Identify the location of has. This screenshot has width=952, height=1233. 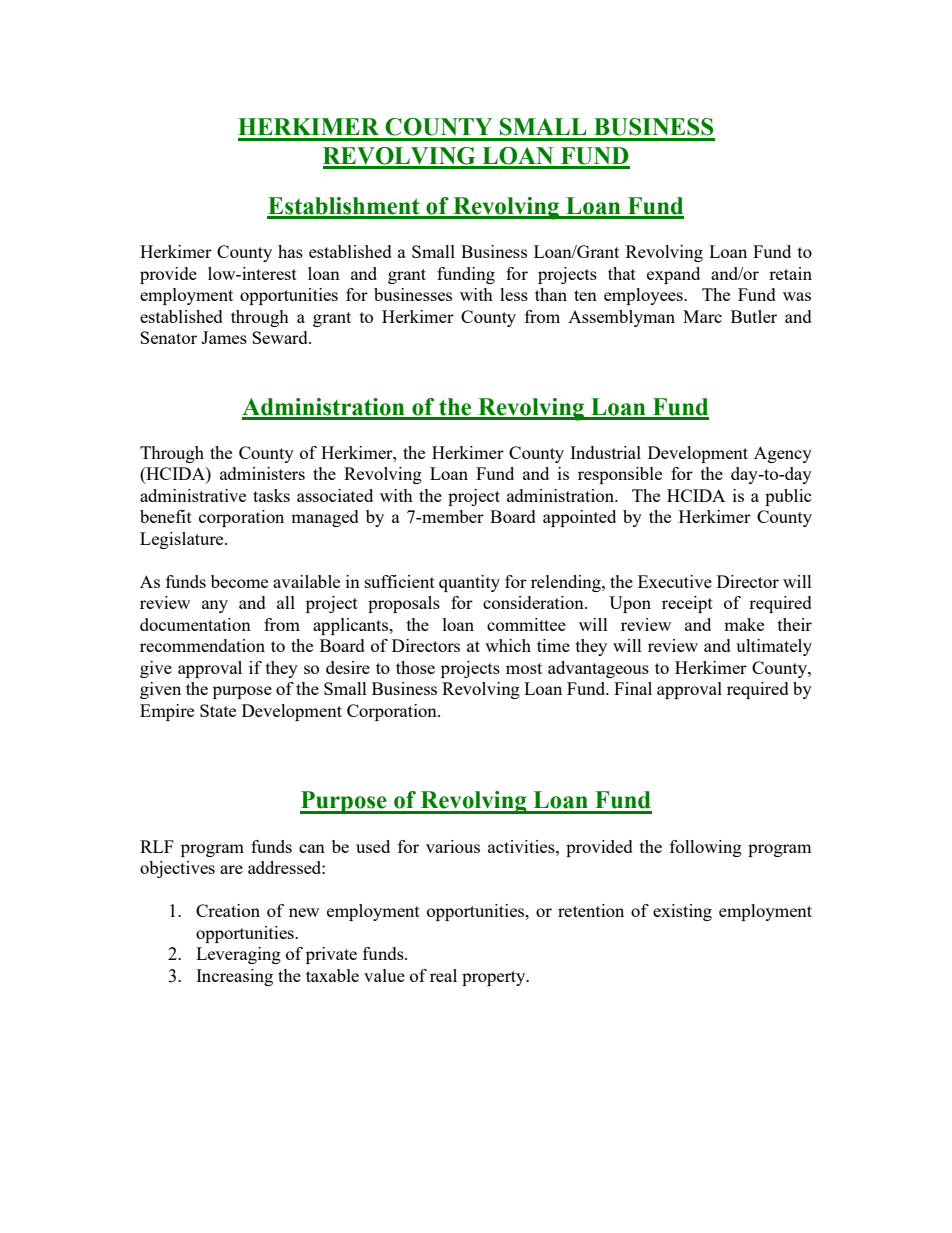
(290, 251).
